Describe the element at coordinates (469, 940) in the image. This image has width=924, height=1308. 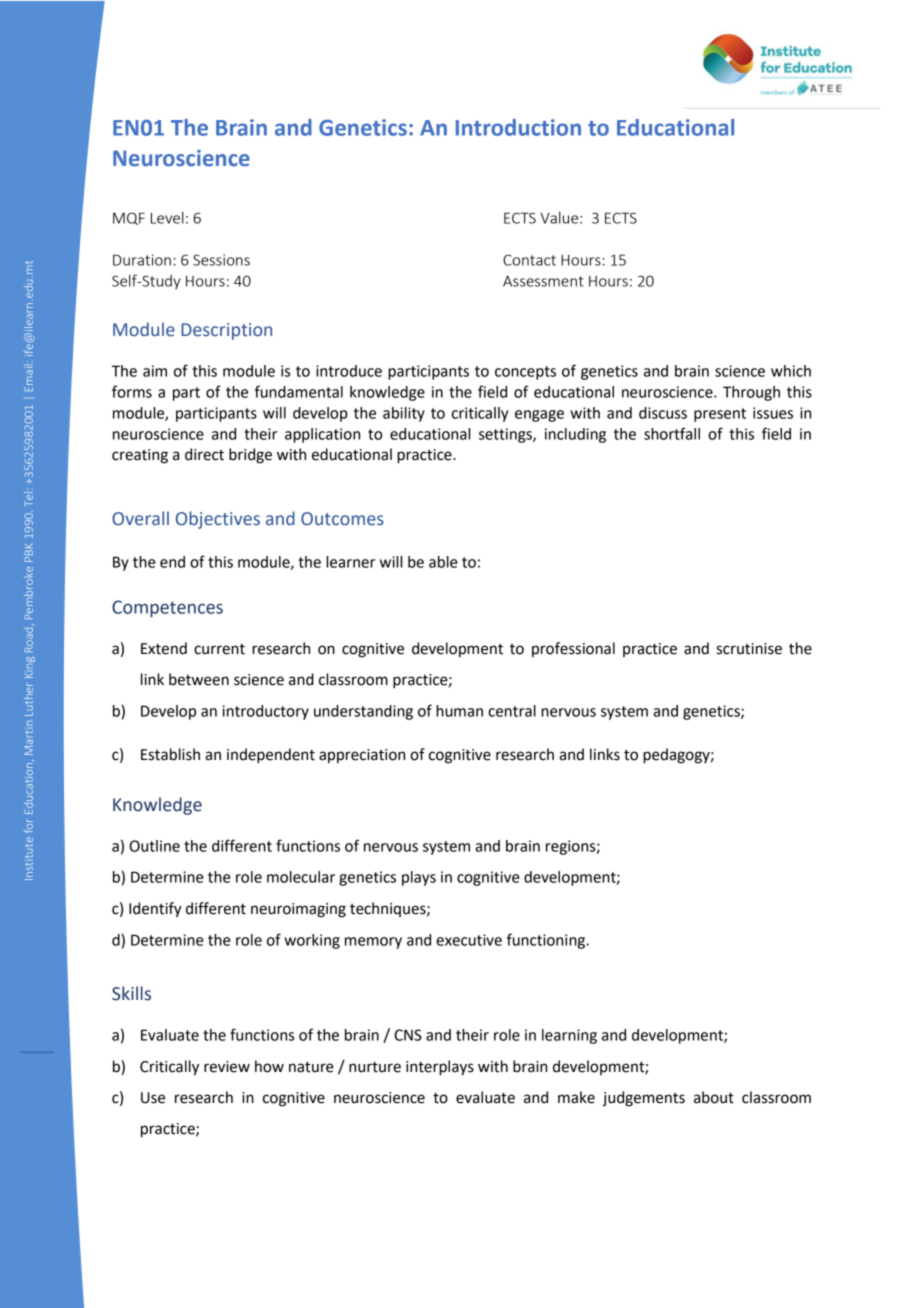
I see `executive` at that location.
